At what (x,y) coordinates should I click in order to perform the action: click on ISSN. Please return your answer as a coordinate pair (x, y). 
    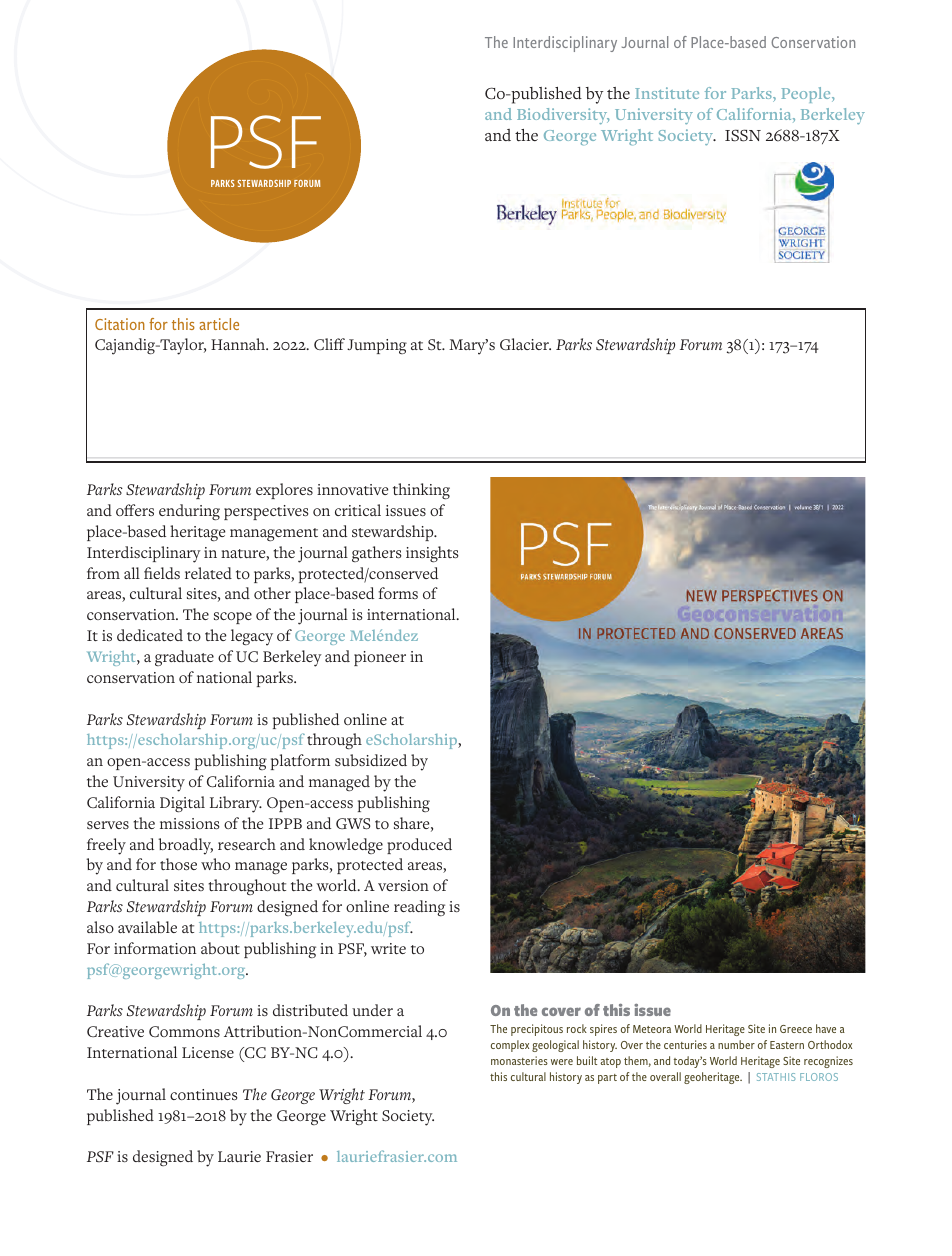
    Looking at the image, I should click on (743, 135).
